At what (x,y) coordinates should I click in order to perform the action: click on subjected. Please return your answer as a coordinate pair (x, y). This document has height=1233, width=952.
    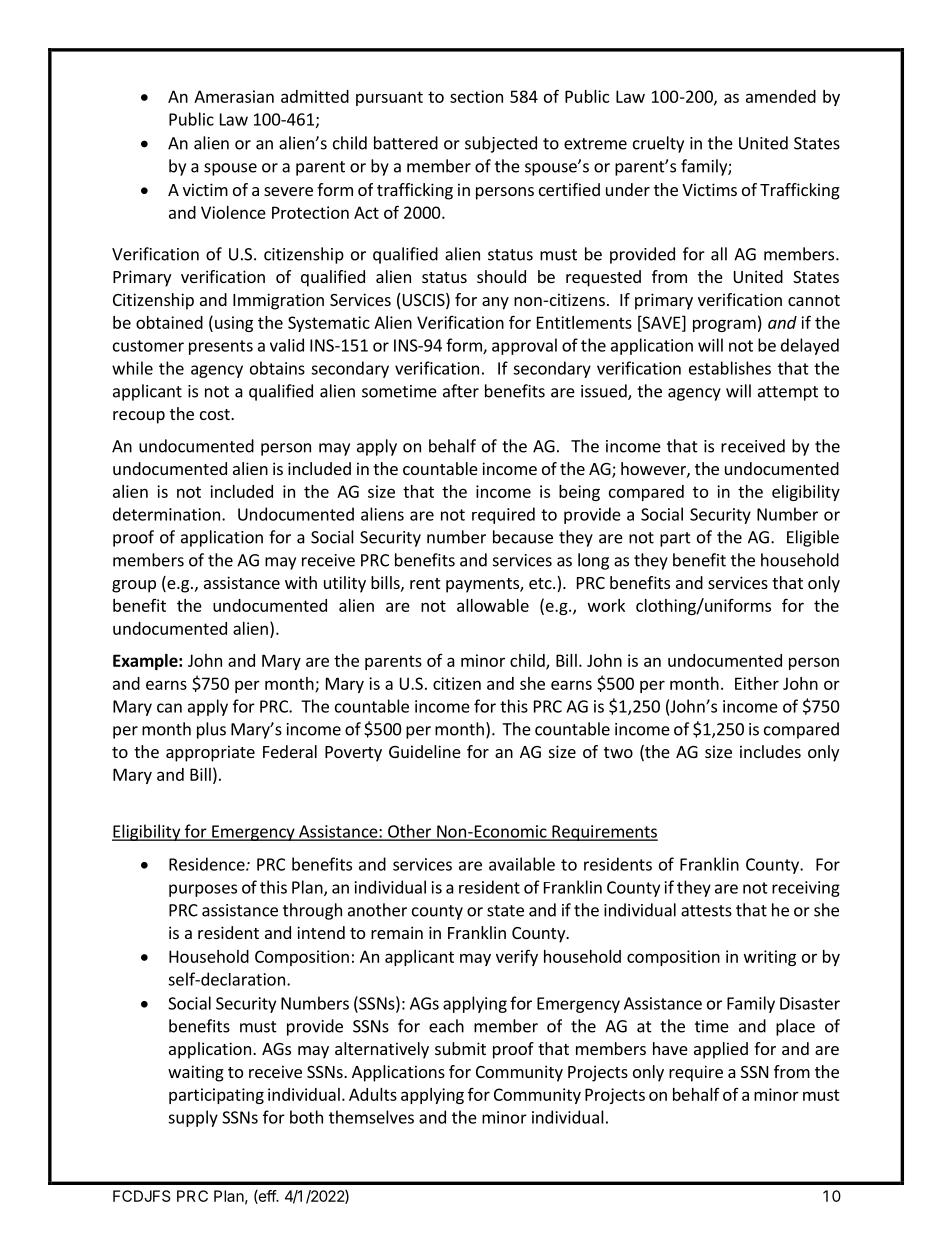
    Looking at the image, I should click on (501, 144).
